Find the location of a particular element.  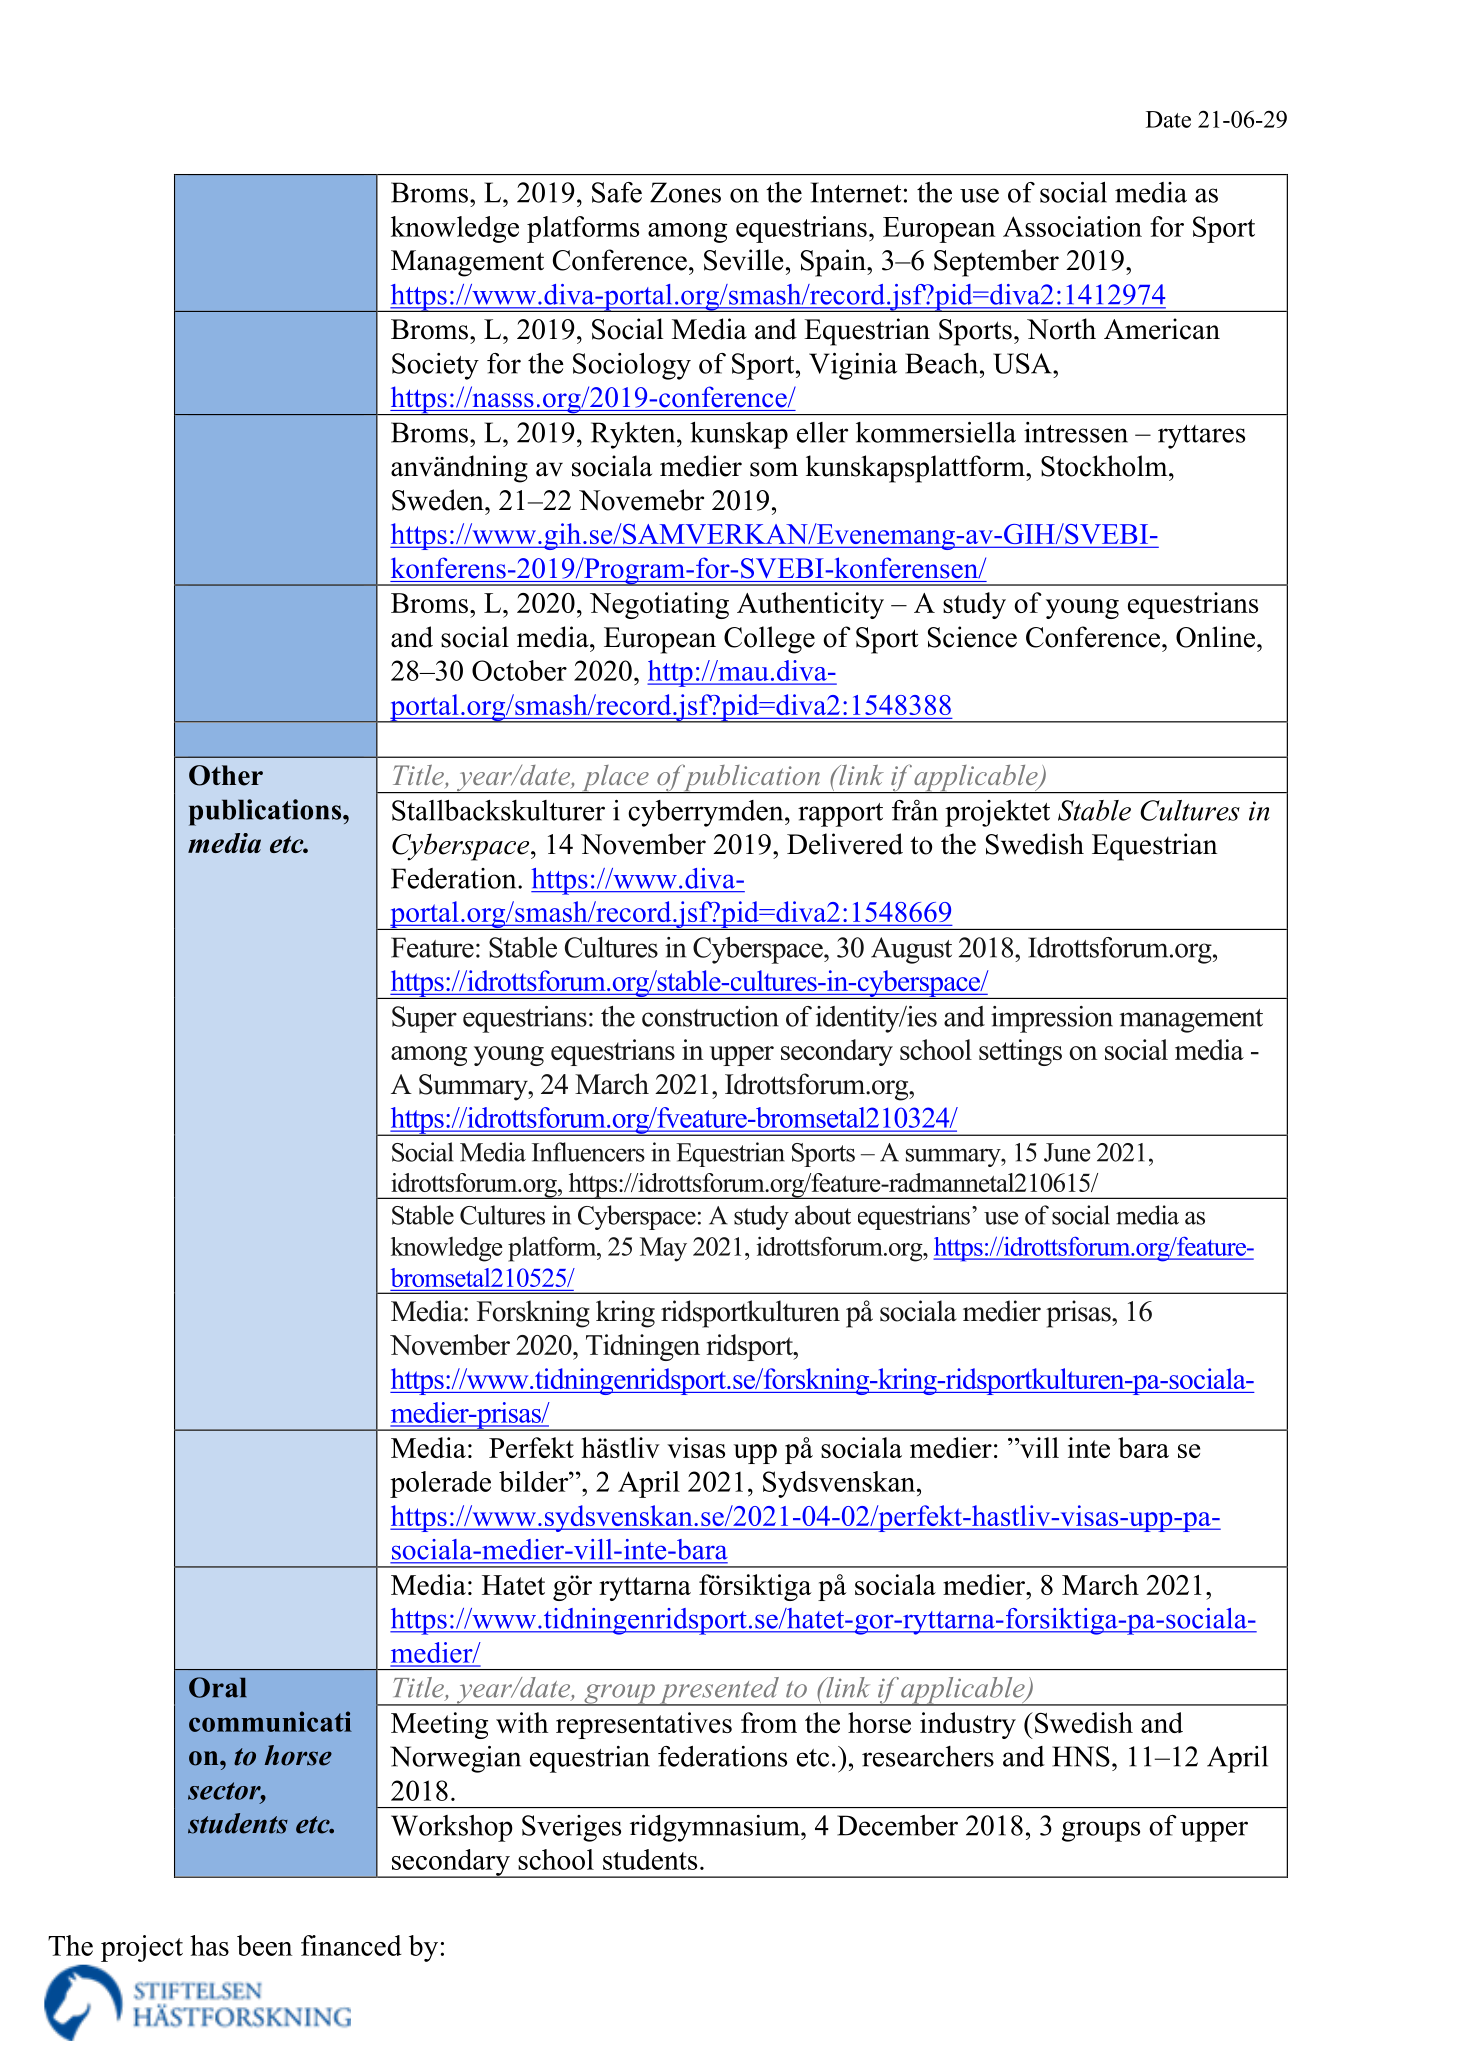

presented is located at coordinates (719, 1691).
